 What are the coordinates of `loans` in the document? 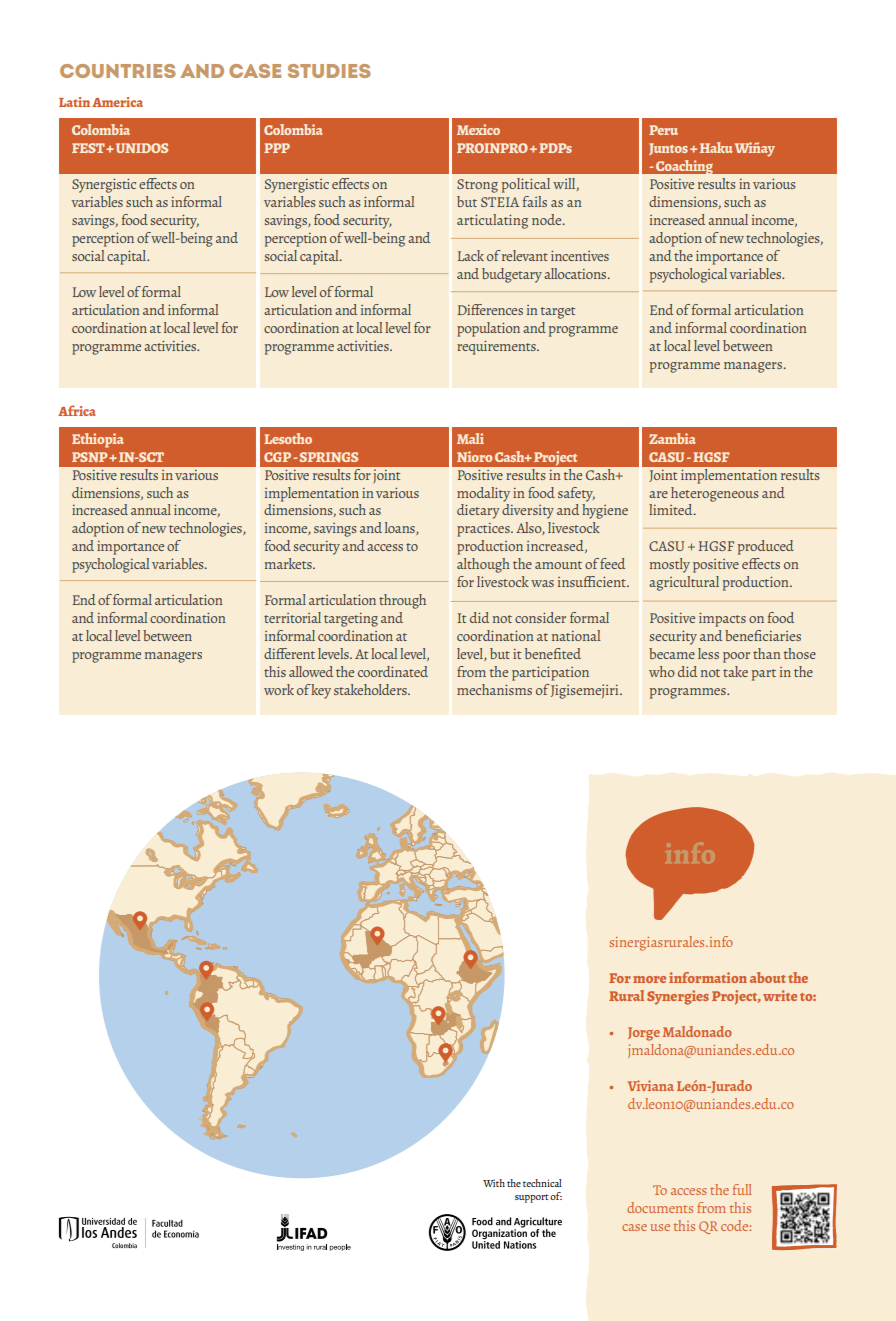 It's located at (401, 528).
